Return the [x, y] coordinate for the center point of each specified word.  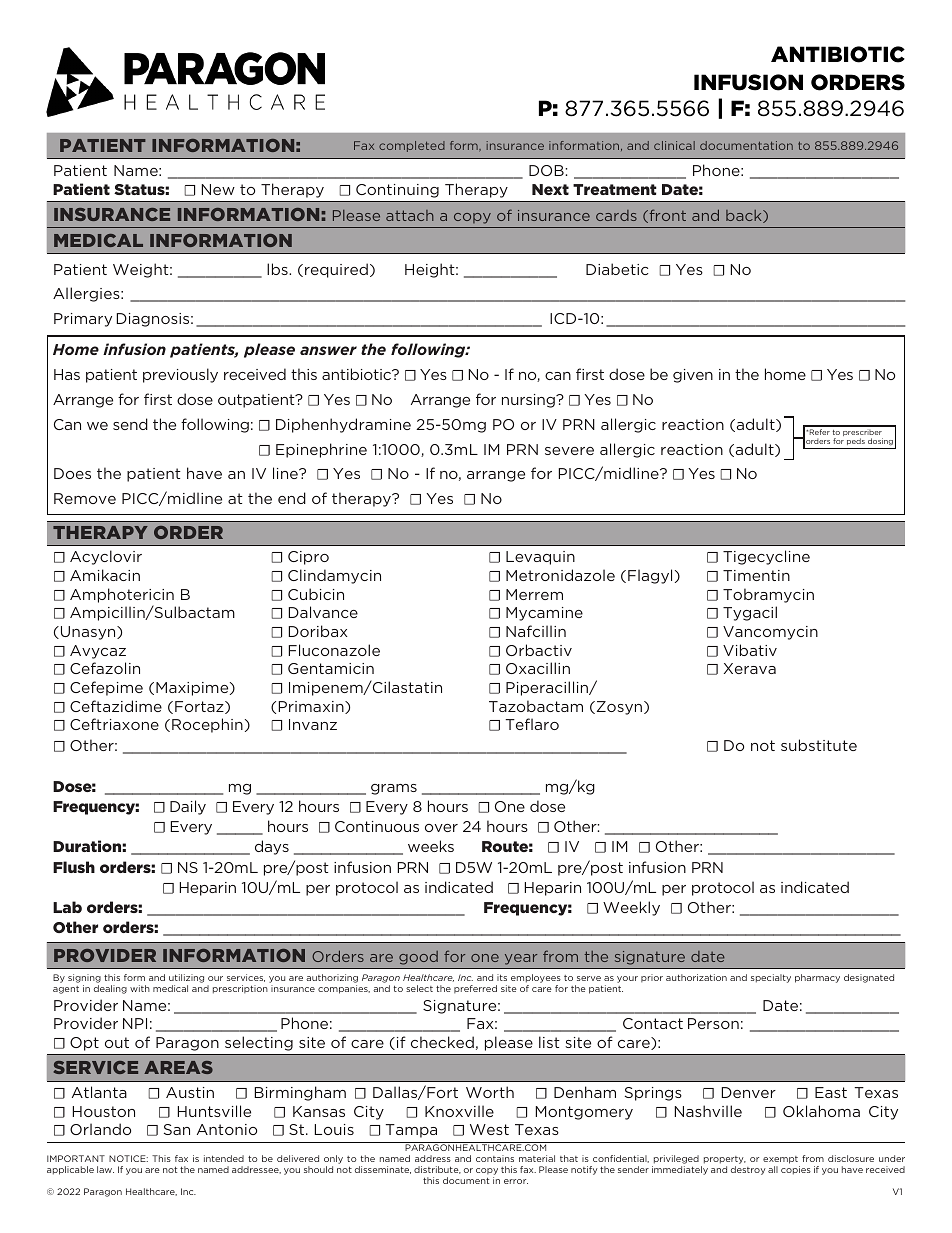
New [218, 189]
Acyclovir [106, 557]
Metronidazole [560, 575]
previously [180, 375]
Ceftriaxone [114, 724]
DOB [547, 170]
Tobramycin [768, 595]
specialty [771, 978]
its [502, 977]
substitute [819, 745]
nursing [529, 401]
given [693, 376]
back [745, 216]
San [177, 1129]
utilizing [186, 978]
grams [394, 789]
